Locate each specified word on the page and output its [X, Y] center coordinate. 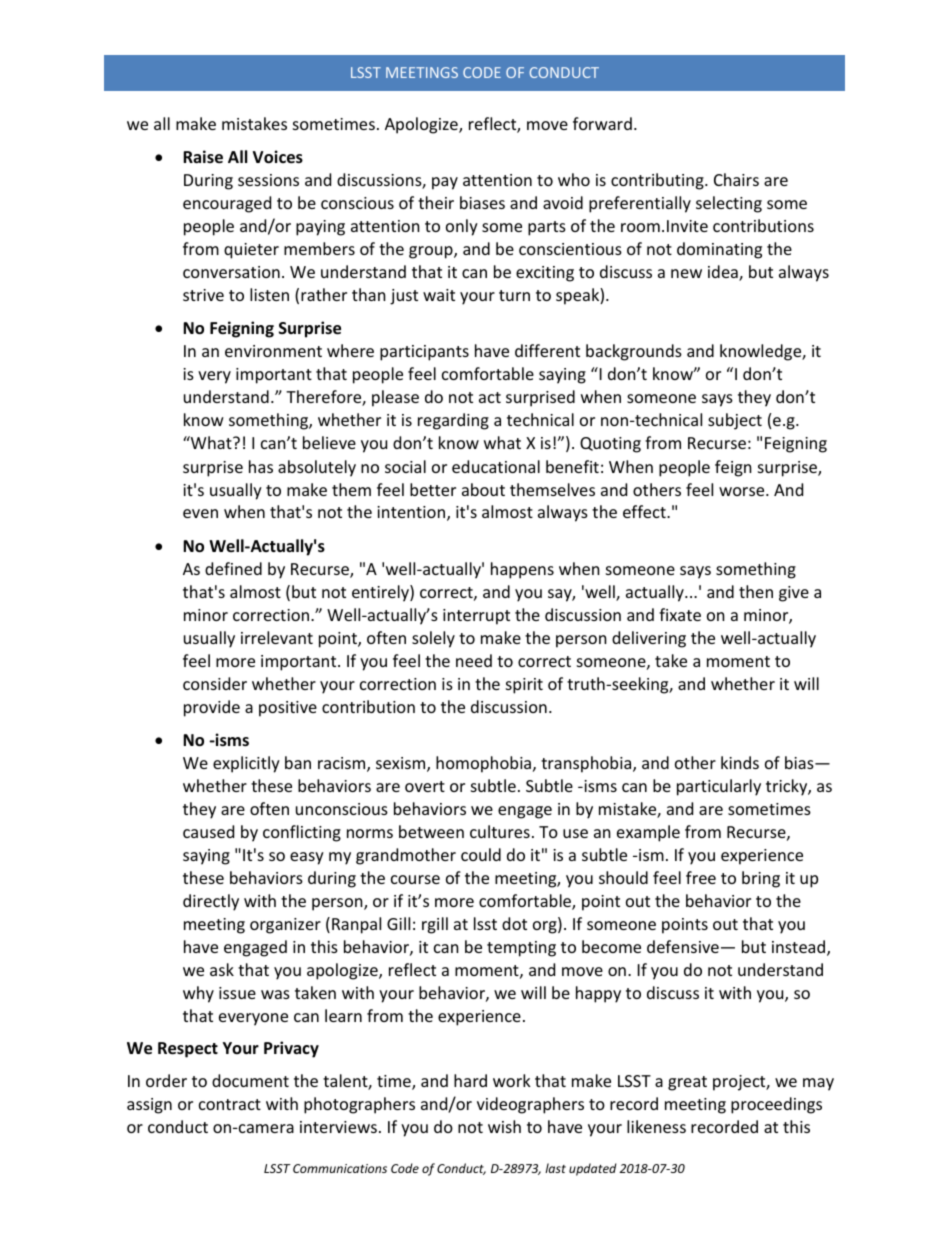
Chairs [736, 179]
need [474, 660]
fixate [680, 614]
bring [761, 879]
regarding [453, 421]
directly [211, 902]
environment [273, 351]
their [436, 202]
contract [230, 1104]
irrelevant [277, 637]
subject [735, 421]
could [481, 854]
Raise [203, 157]
